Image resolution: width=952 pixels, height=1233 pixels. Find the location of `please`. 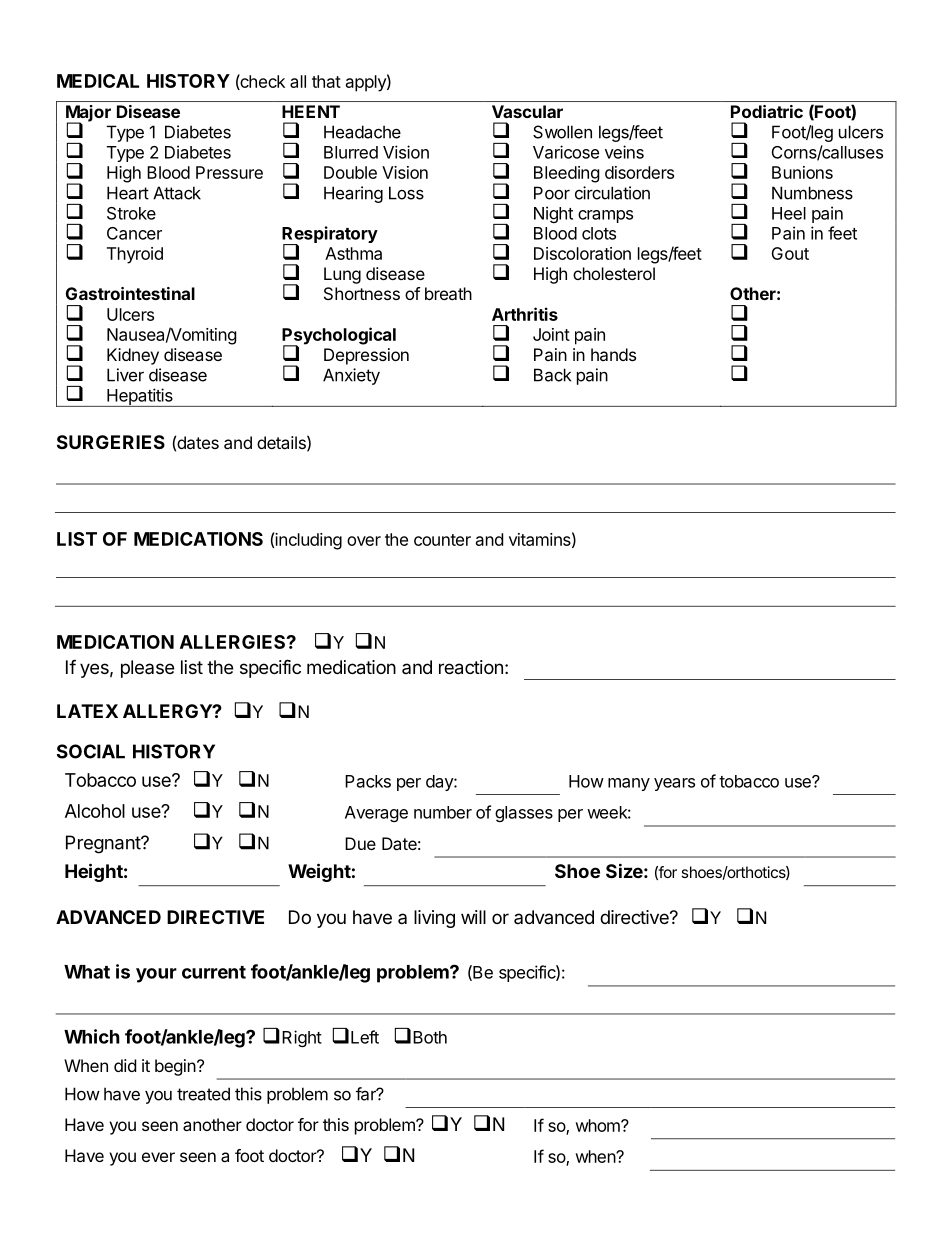

please is located at coordinates (147, 669).
